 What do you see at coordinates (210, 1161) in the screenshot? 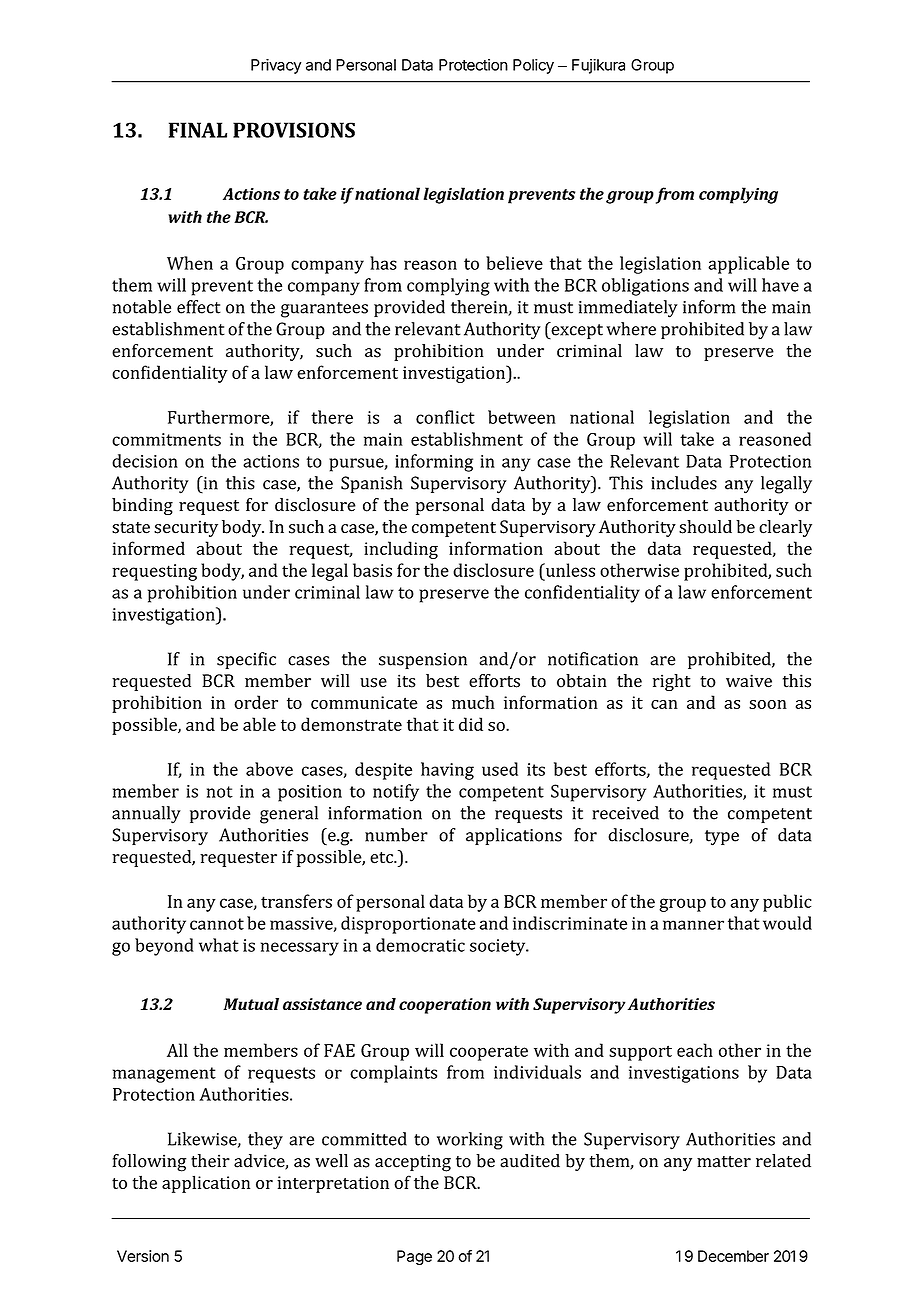
I see `their` at bounding box center [210, 1161].
